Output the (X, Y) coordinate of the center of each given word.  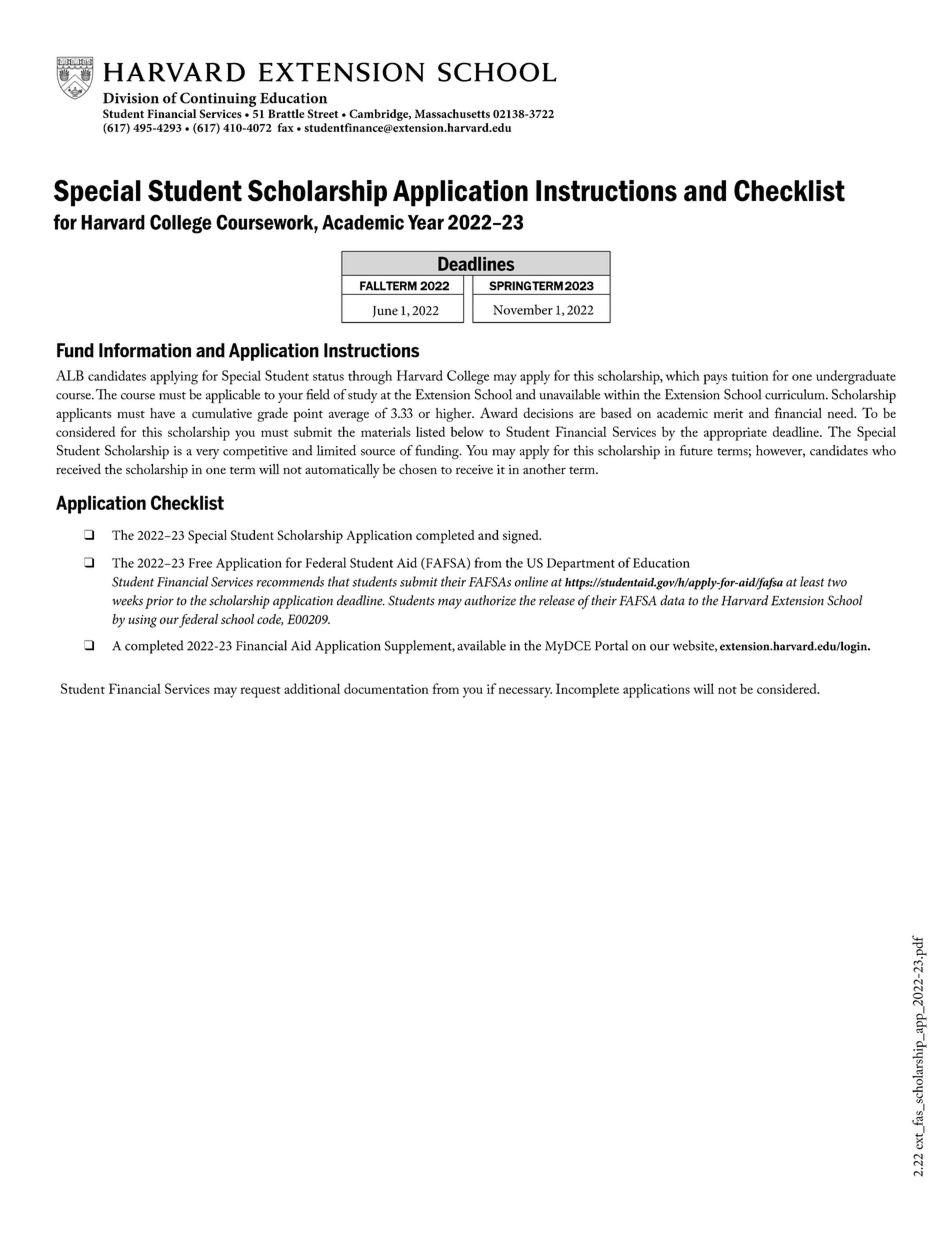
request (260, 692)
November (523, 309)
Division (131, 98)
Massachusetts (452, 113)
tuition (750, 376)
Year (426, 222)
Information (145, 350)
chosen (418, 469)
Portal (611, 645)
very (207, 454)
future (696, 450)
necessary (525, 692)
